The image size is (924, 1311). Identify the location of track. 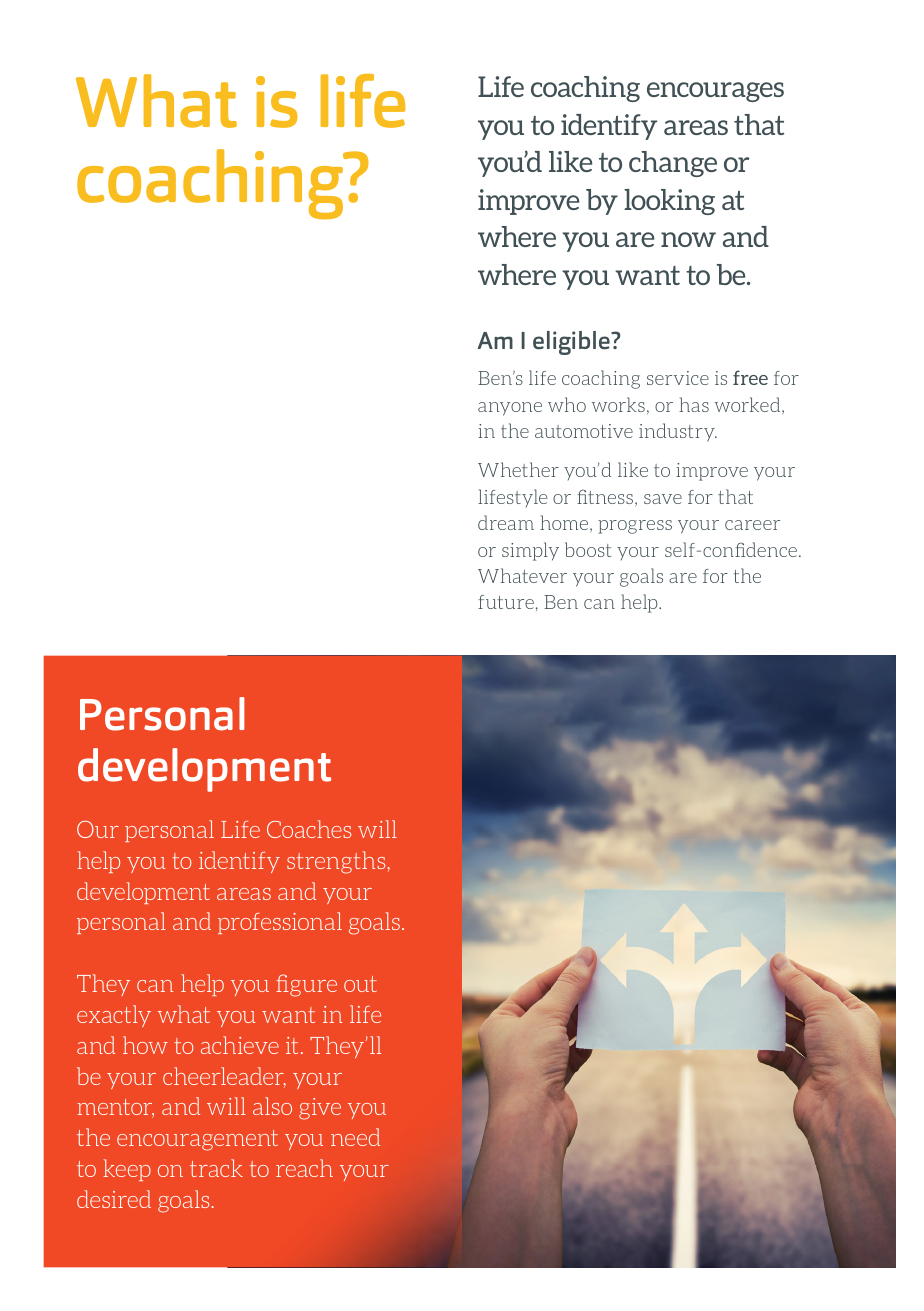
(216, 1168).
